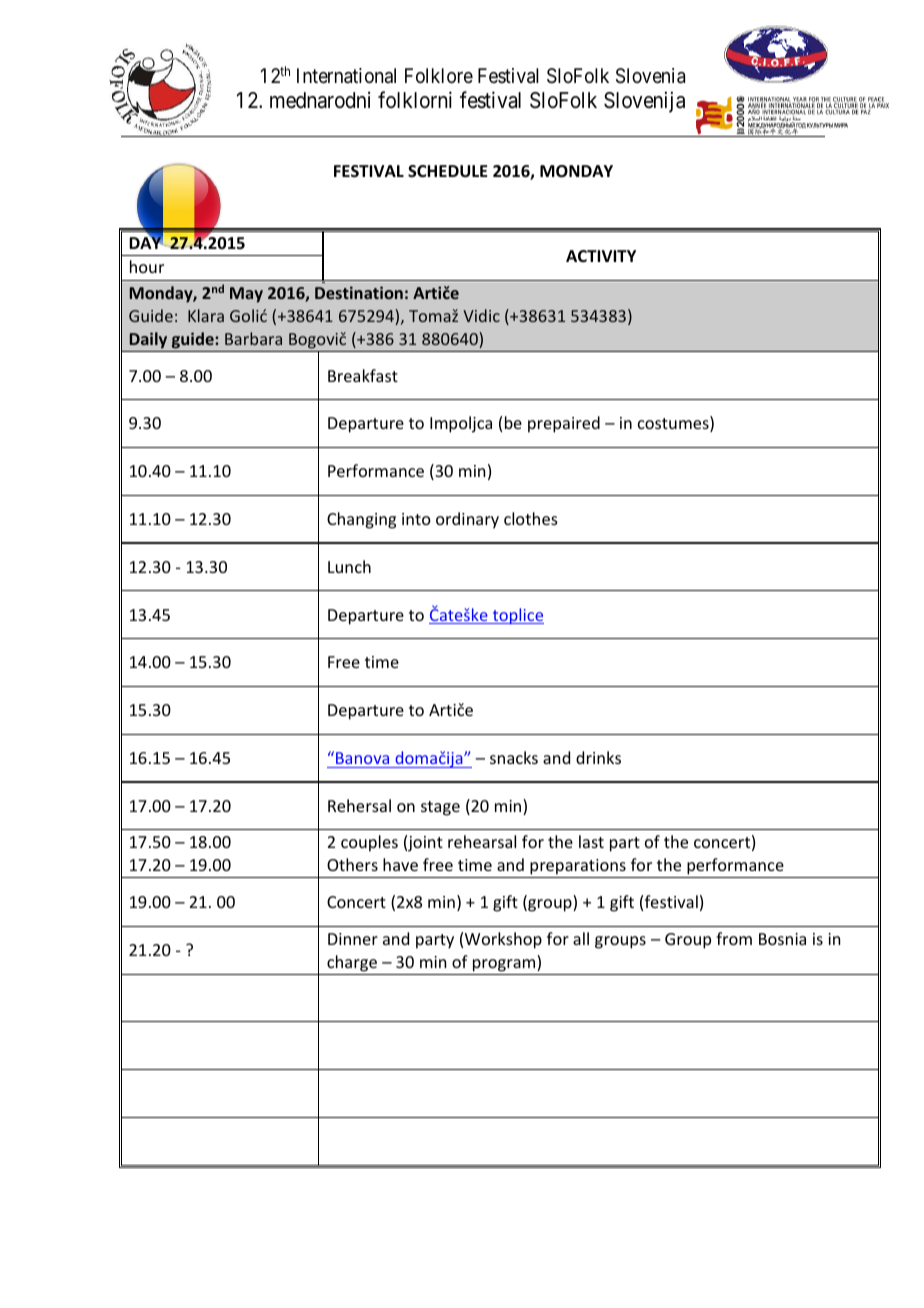  I want to click on drinks, so click(598, 757).
